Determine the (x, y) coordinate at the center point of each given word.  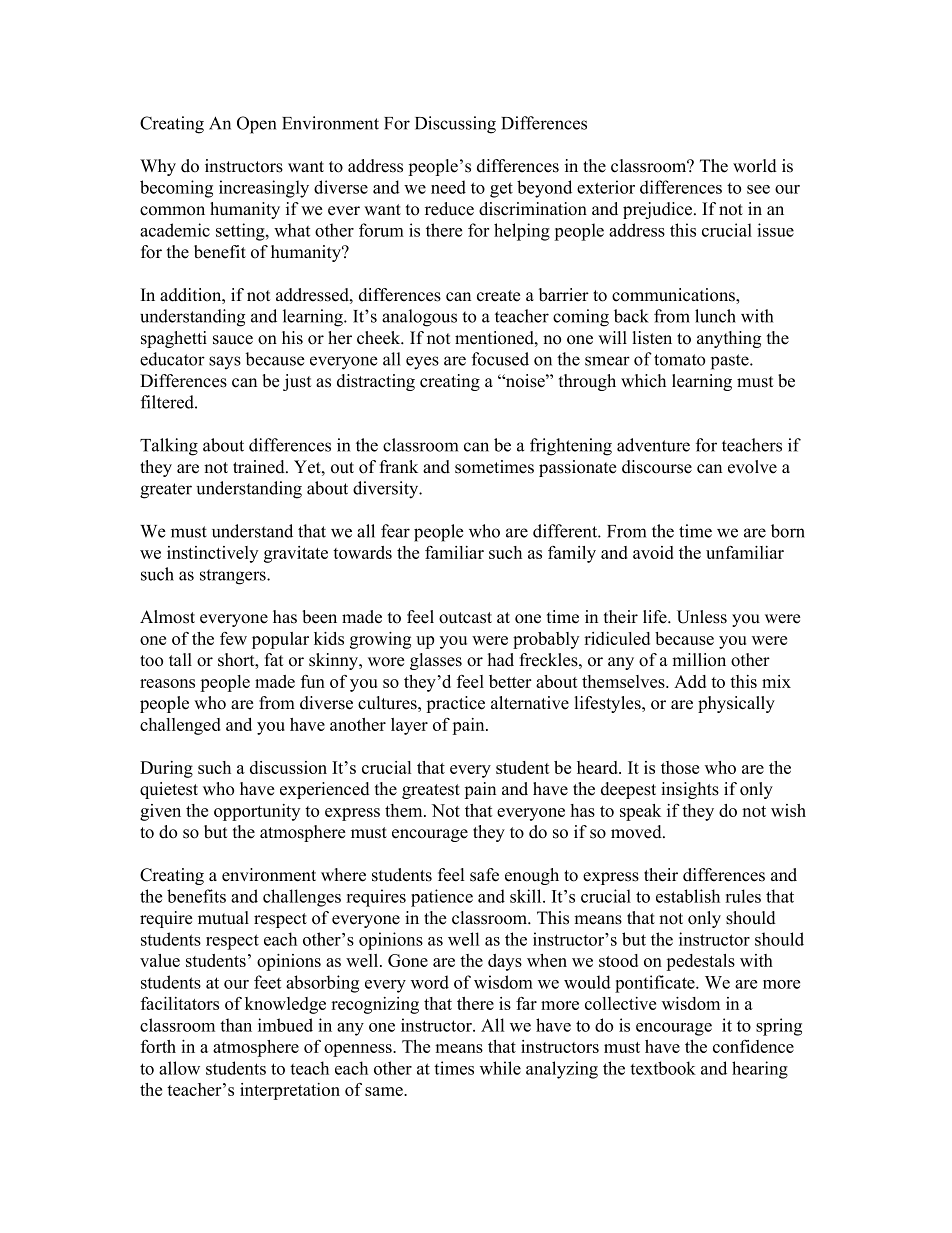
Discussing (455, 125)
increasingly (264, 189)
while (500, 1068)
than (236, 1025)
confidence (753, 1046)
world (755, 166)
